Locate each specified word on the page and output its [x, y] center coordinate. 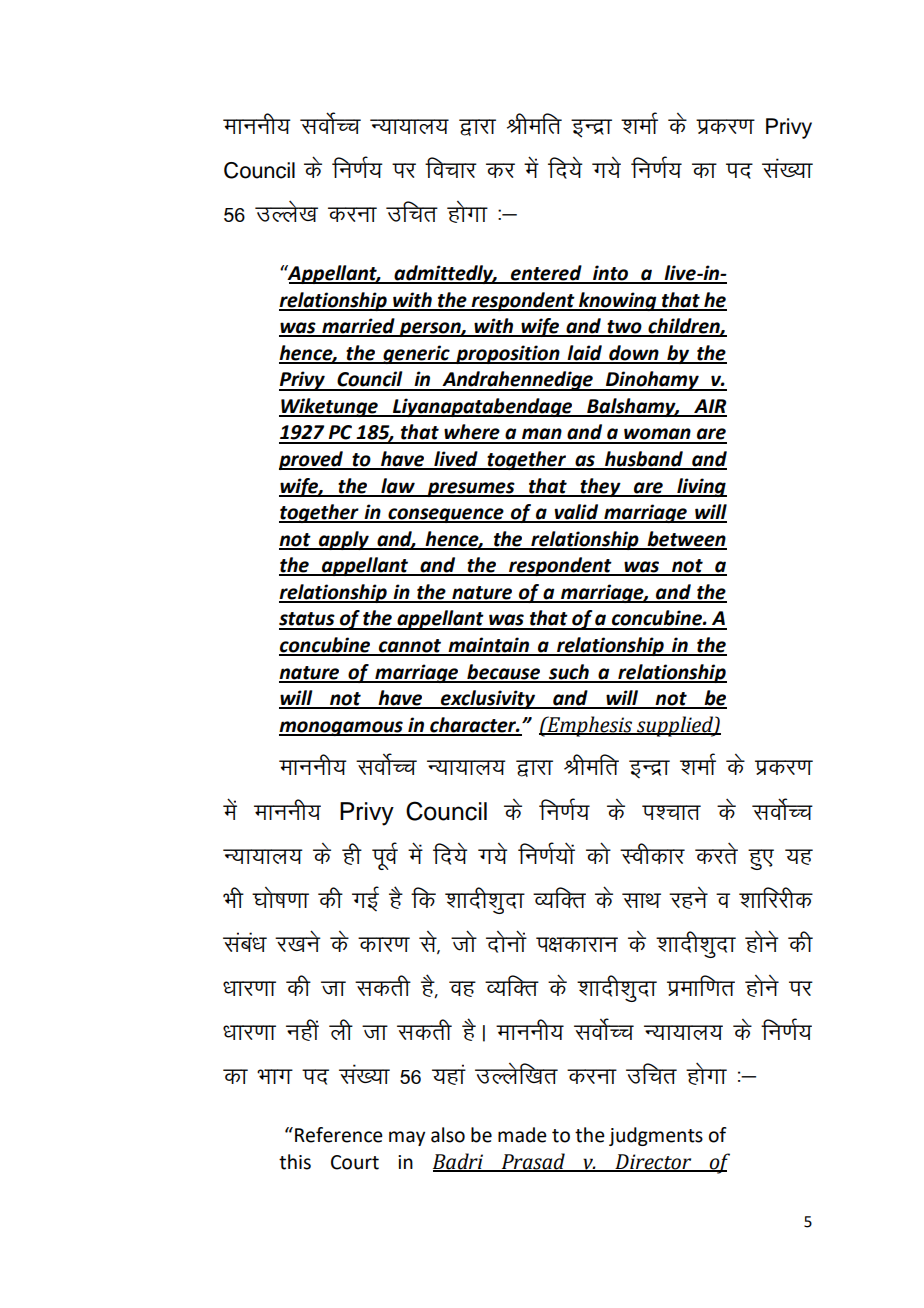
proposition [508, 354]
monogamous [342, 728]
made [522, 1135]
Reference [339, 1135]
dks [598, 853]
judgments [656, 1136]
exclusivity [488, 699]
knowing [618, 301]
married [358, 327]
